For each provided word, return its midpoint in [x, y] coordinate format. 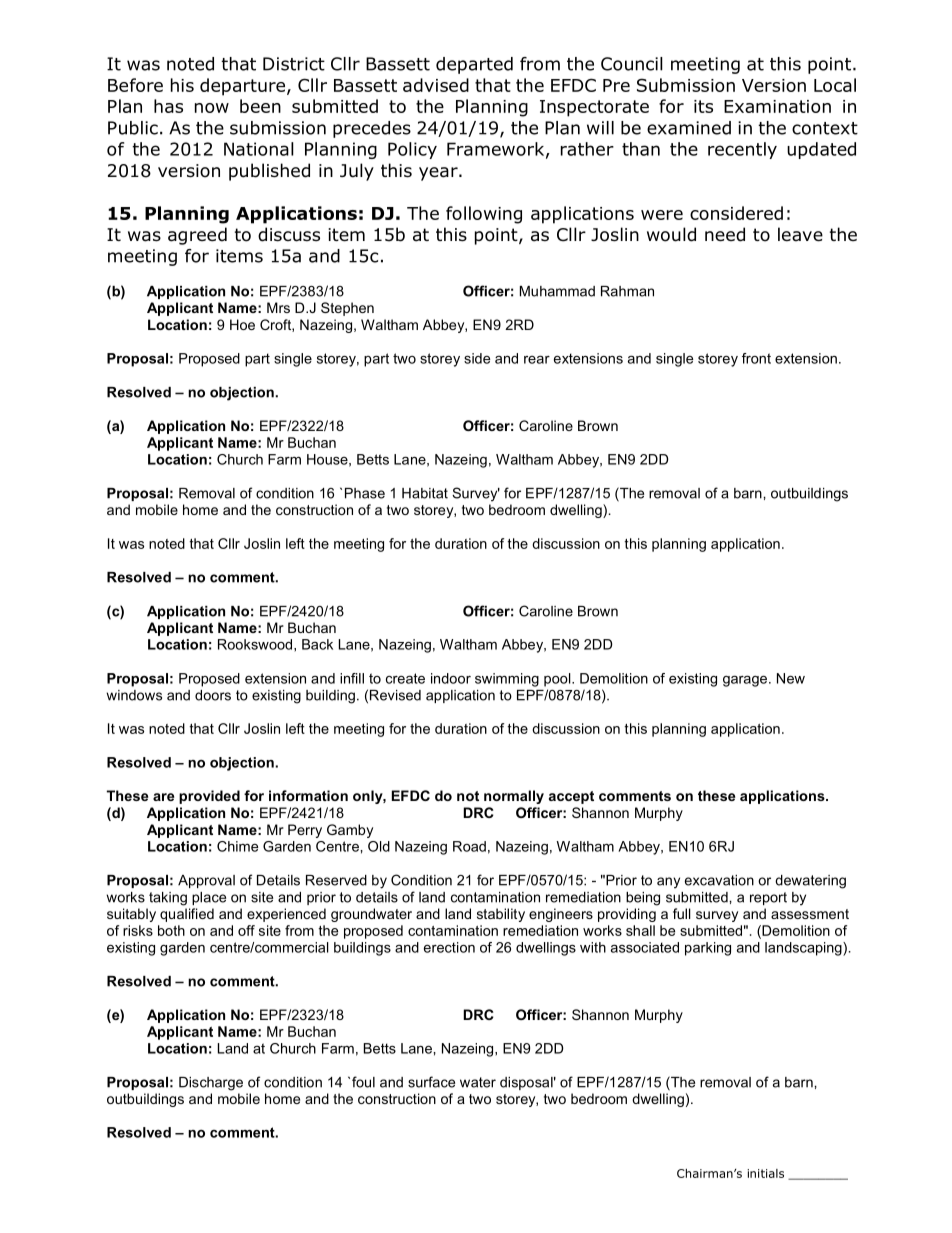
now [212, 108]
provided [209, 797]
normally [514, 797]
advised [436, 85]
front [756, 358]
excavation [719, 880]
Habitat [425, 493]
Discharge [211, 1084]
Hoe [242, 324]
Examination [777, 106]
